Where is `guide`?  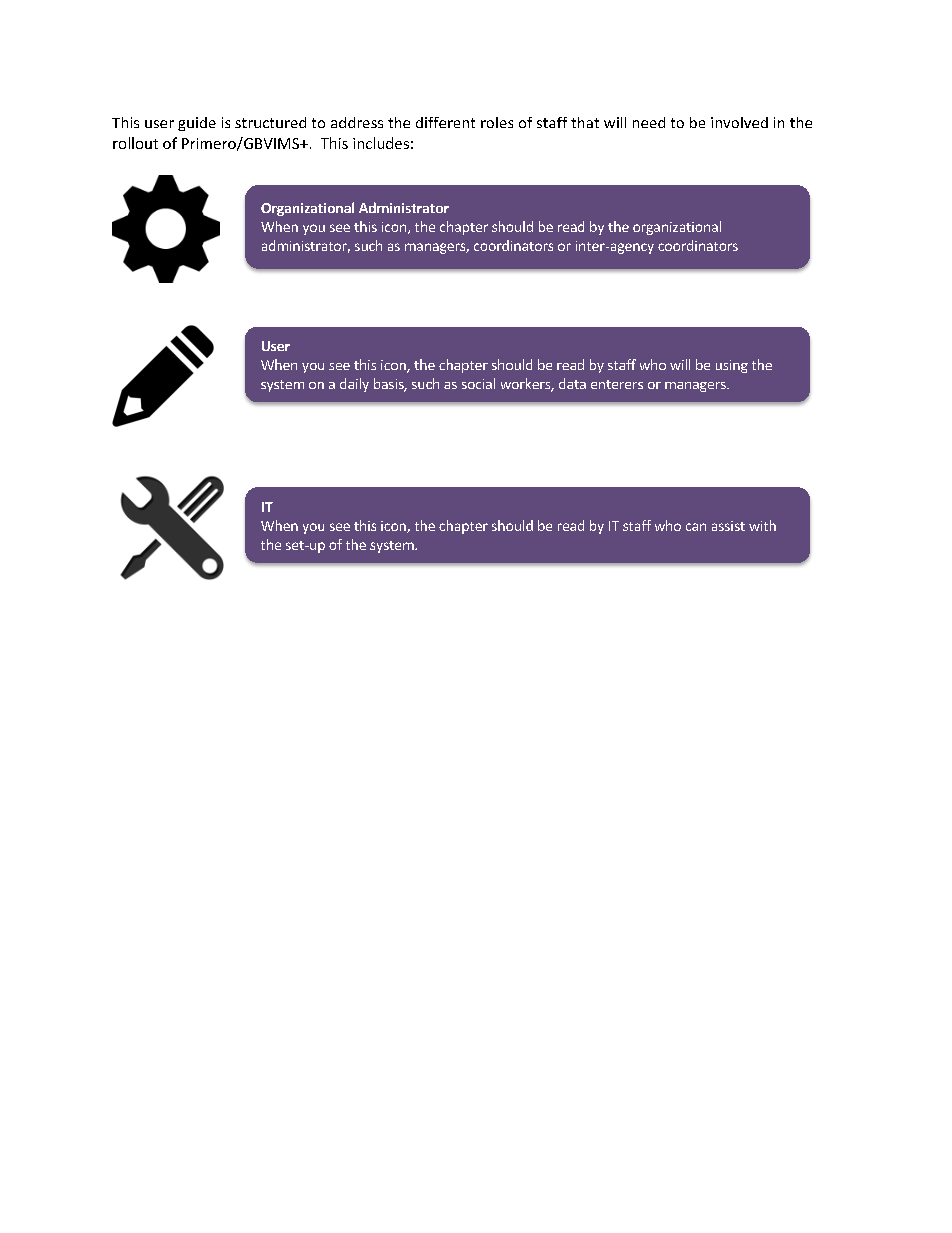
guide is located at coordinates (197, 124).
